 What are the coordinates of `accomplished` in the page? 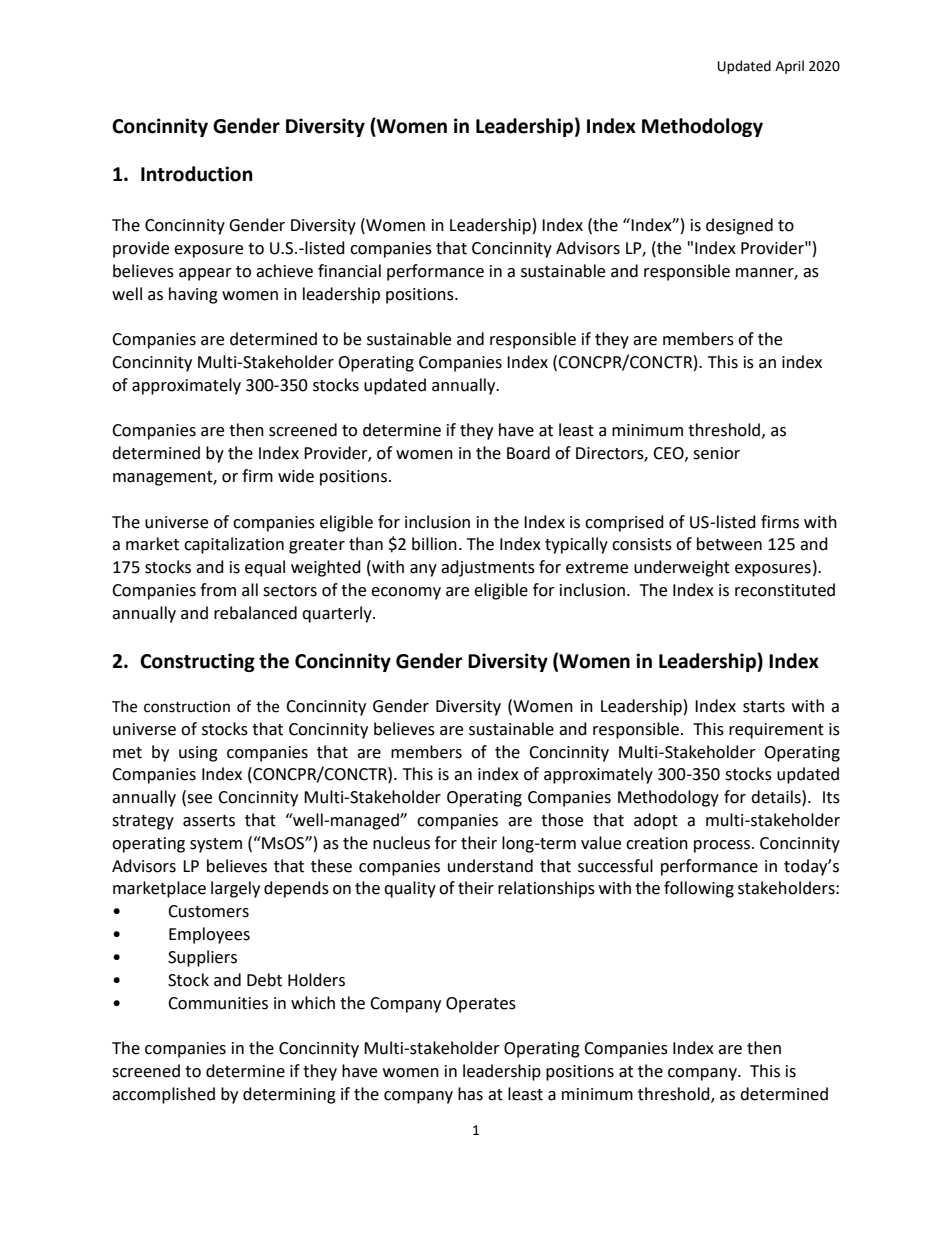 It's located at (163, 1095).
